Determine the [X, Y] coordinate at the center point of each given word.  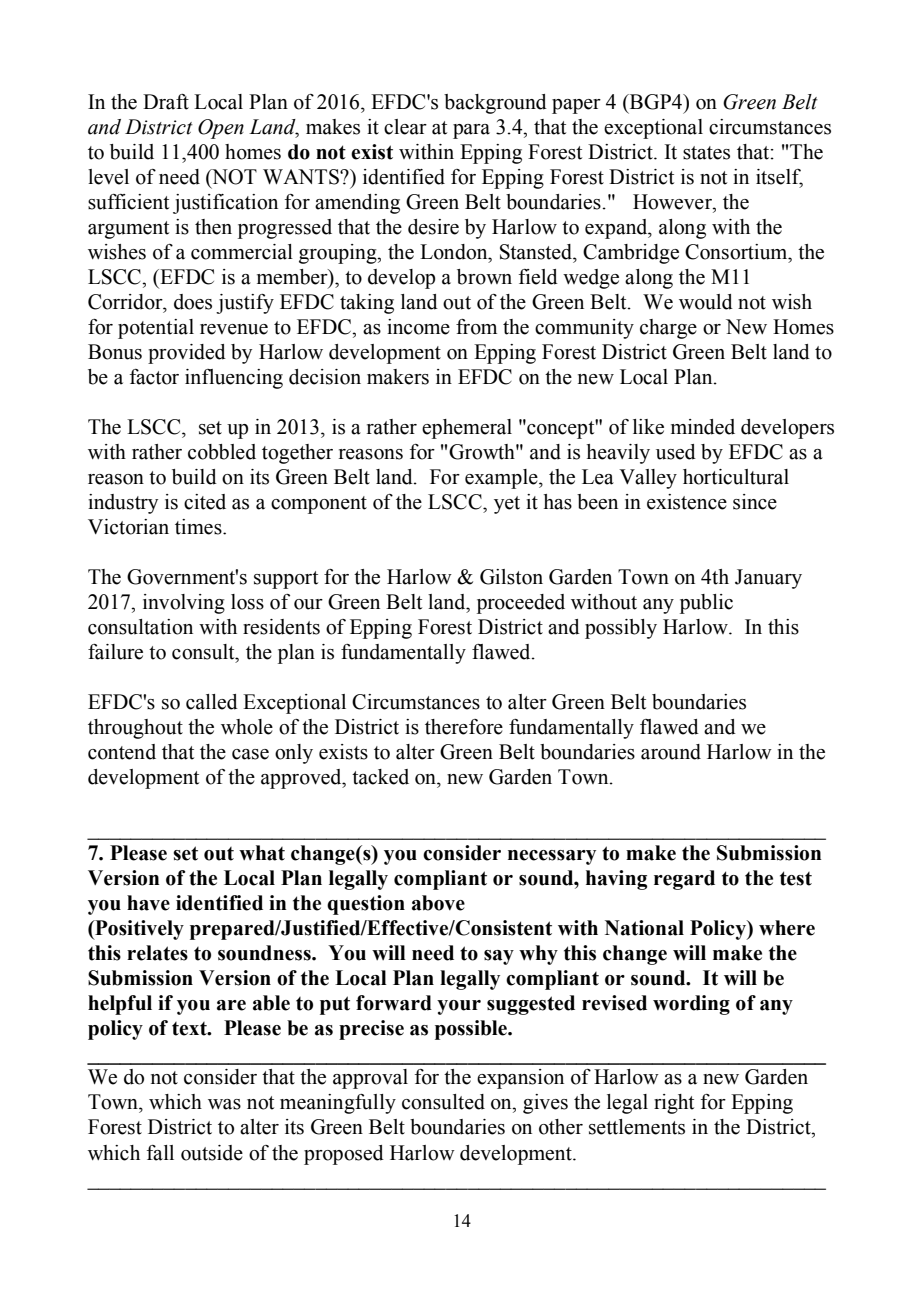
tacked [380, 777]
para [471, 131]
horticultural [736, 477]
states [706, 153]
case [250, 754]
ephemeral [467, 429]
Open [221, 129]
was [224, 1104]
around [671, 752]
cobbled [222, 452]
